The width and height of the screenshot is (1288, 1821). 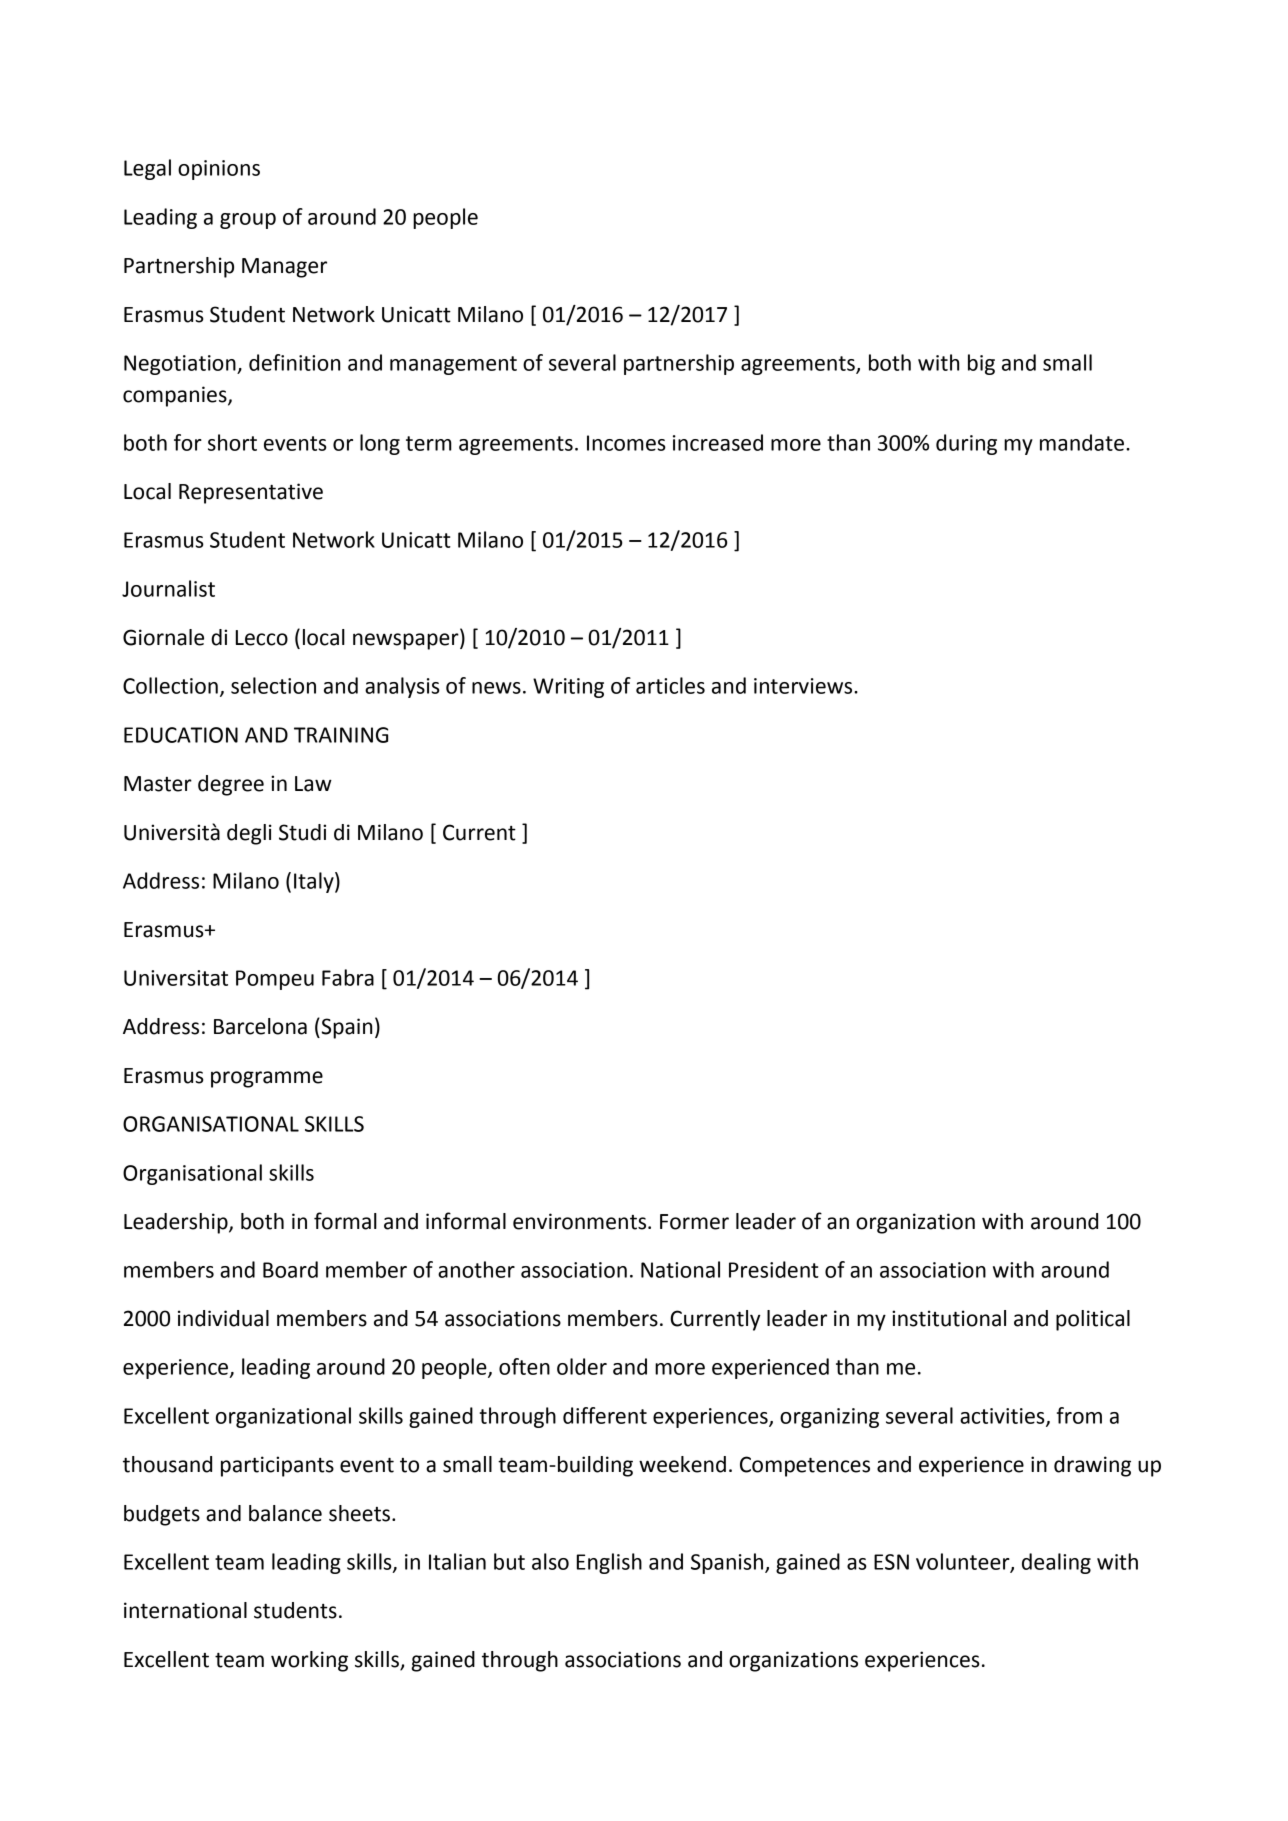 What do you see at coordinates (609, 1563) in the screenshot?
I see `English` at bounding box center [609, 1563].
